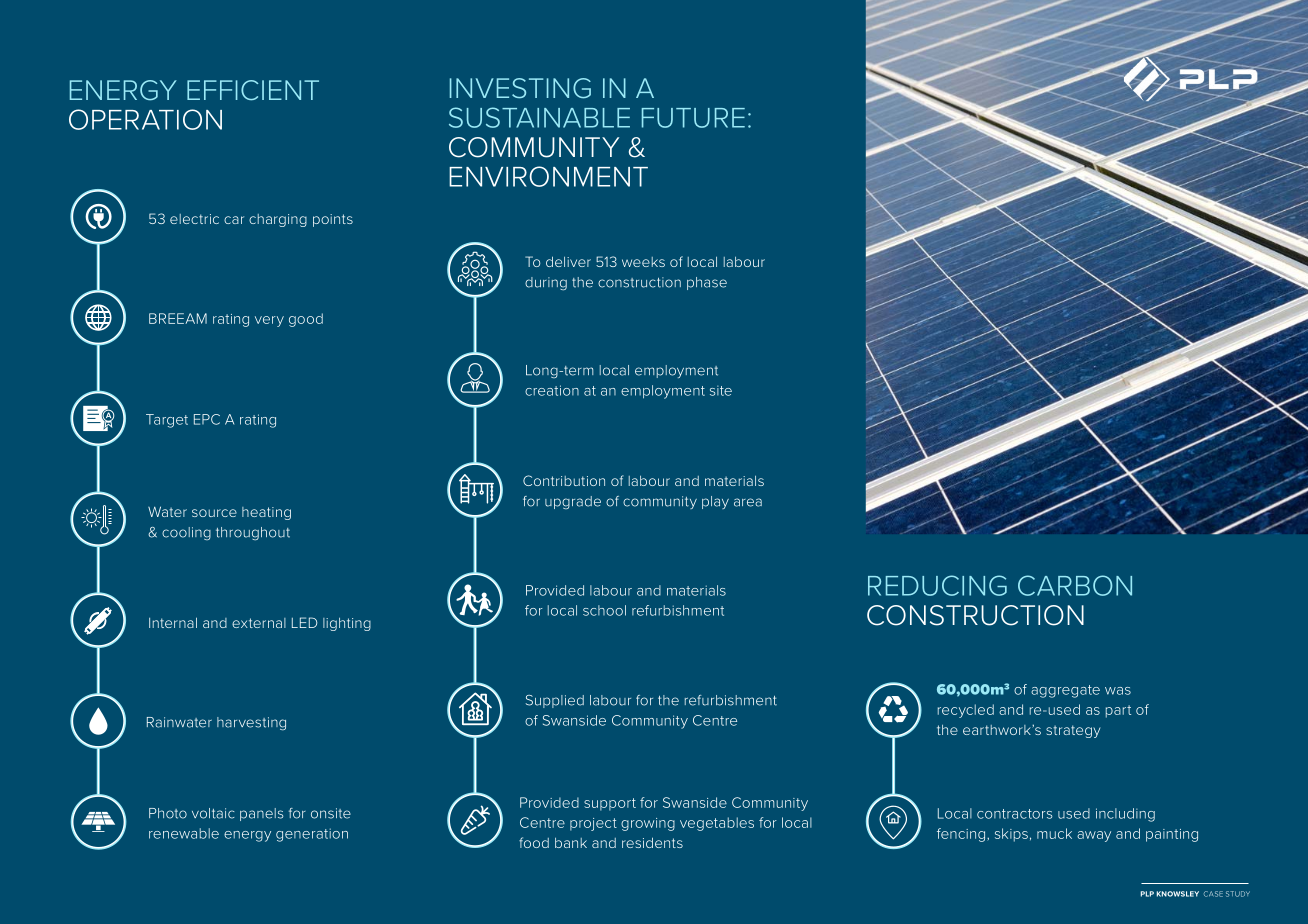 This screenshot has width=1308, height=924. Describe the element at coordinates (1075, 585) in the screenshot. I see `CARBON` at that location.
